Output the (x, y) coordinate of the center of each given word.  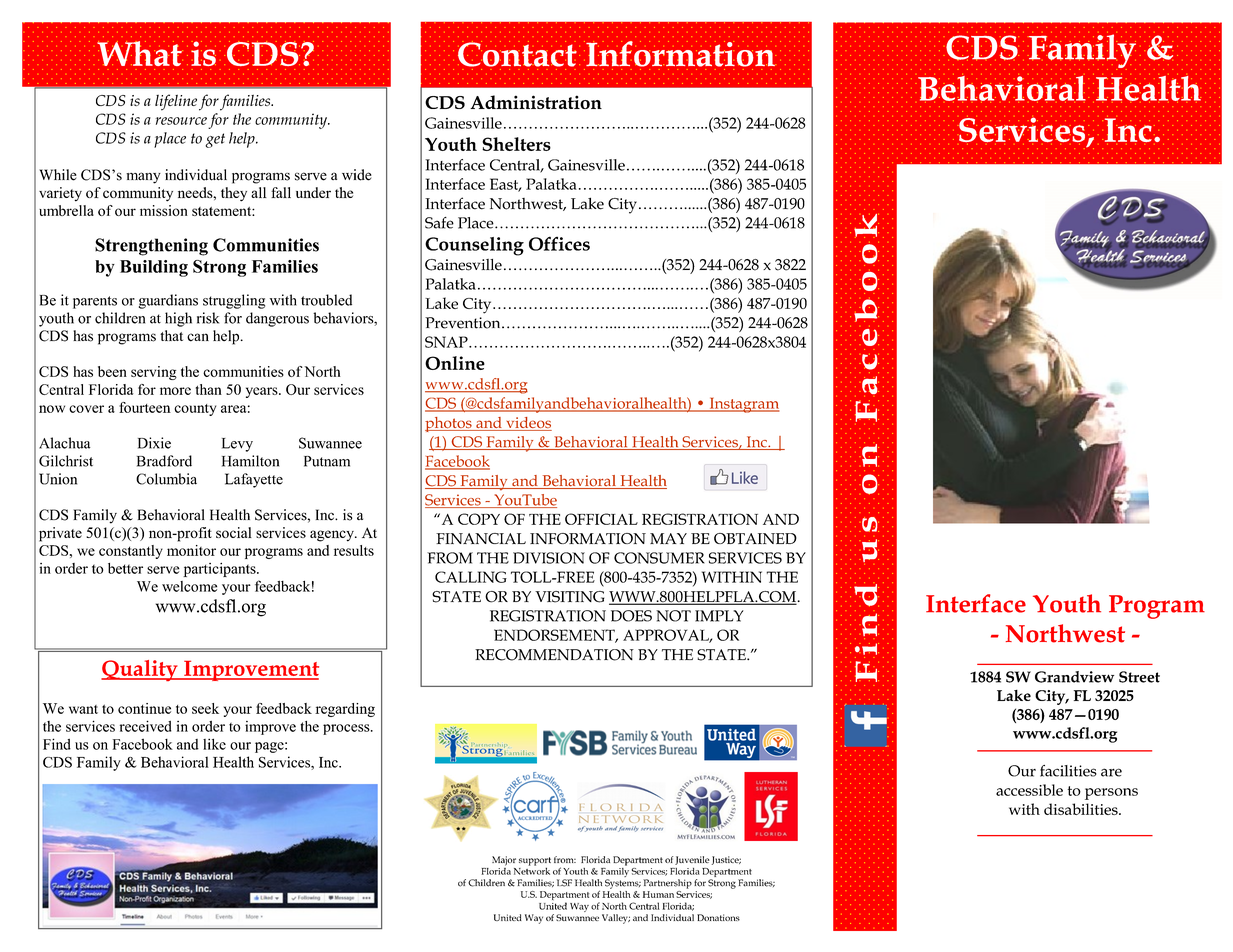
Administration (536, 102)
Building (154, 268)
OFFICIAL (601, 519)
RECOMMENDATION (554, 655)
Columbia (166, 479)
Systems (623, 884)
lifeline (176, 102)
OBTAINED (755, 538)
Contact (517, 54)
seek (205, 708)
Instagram (743, 405)
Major (504, 861)
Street (1139, 677)
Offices (559, 243)
